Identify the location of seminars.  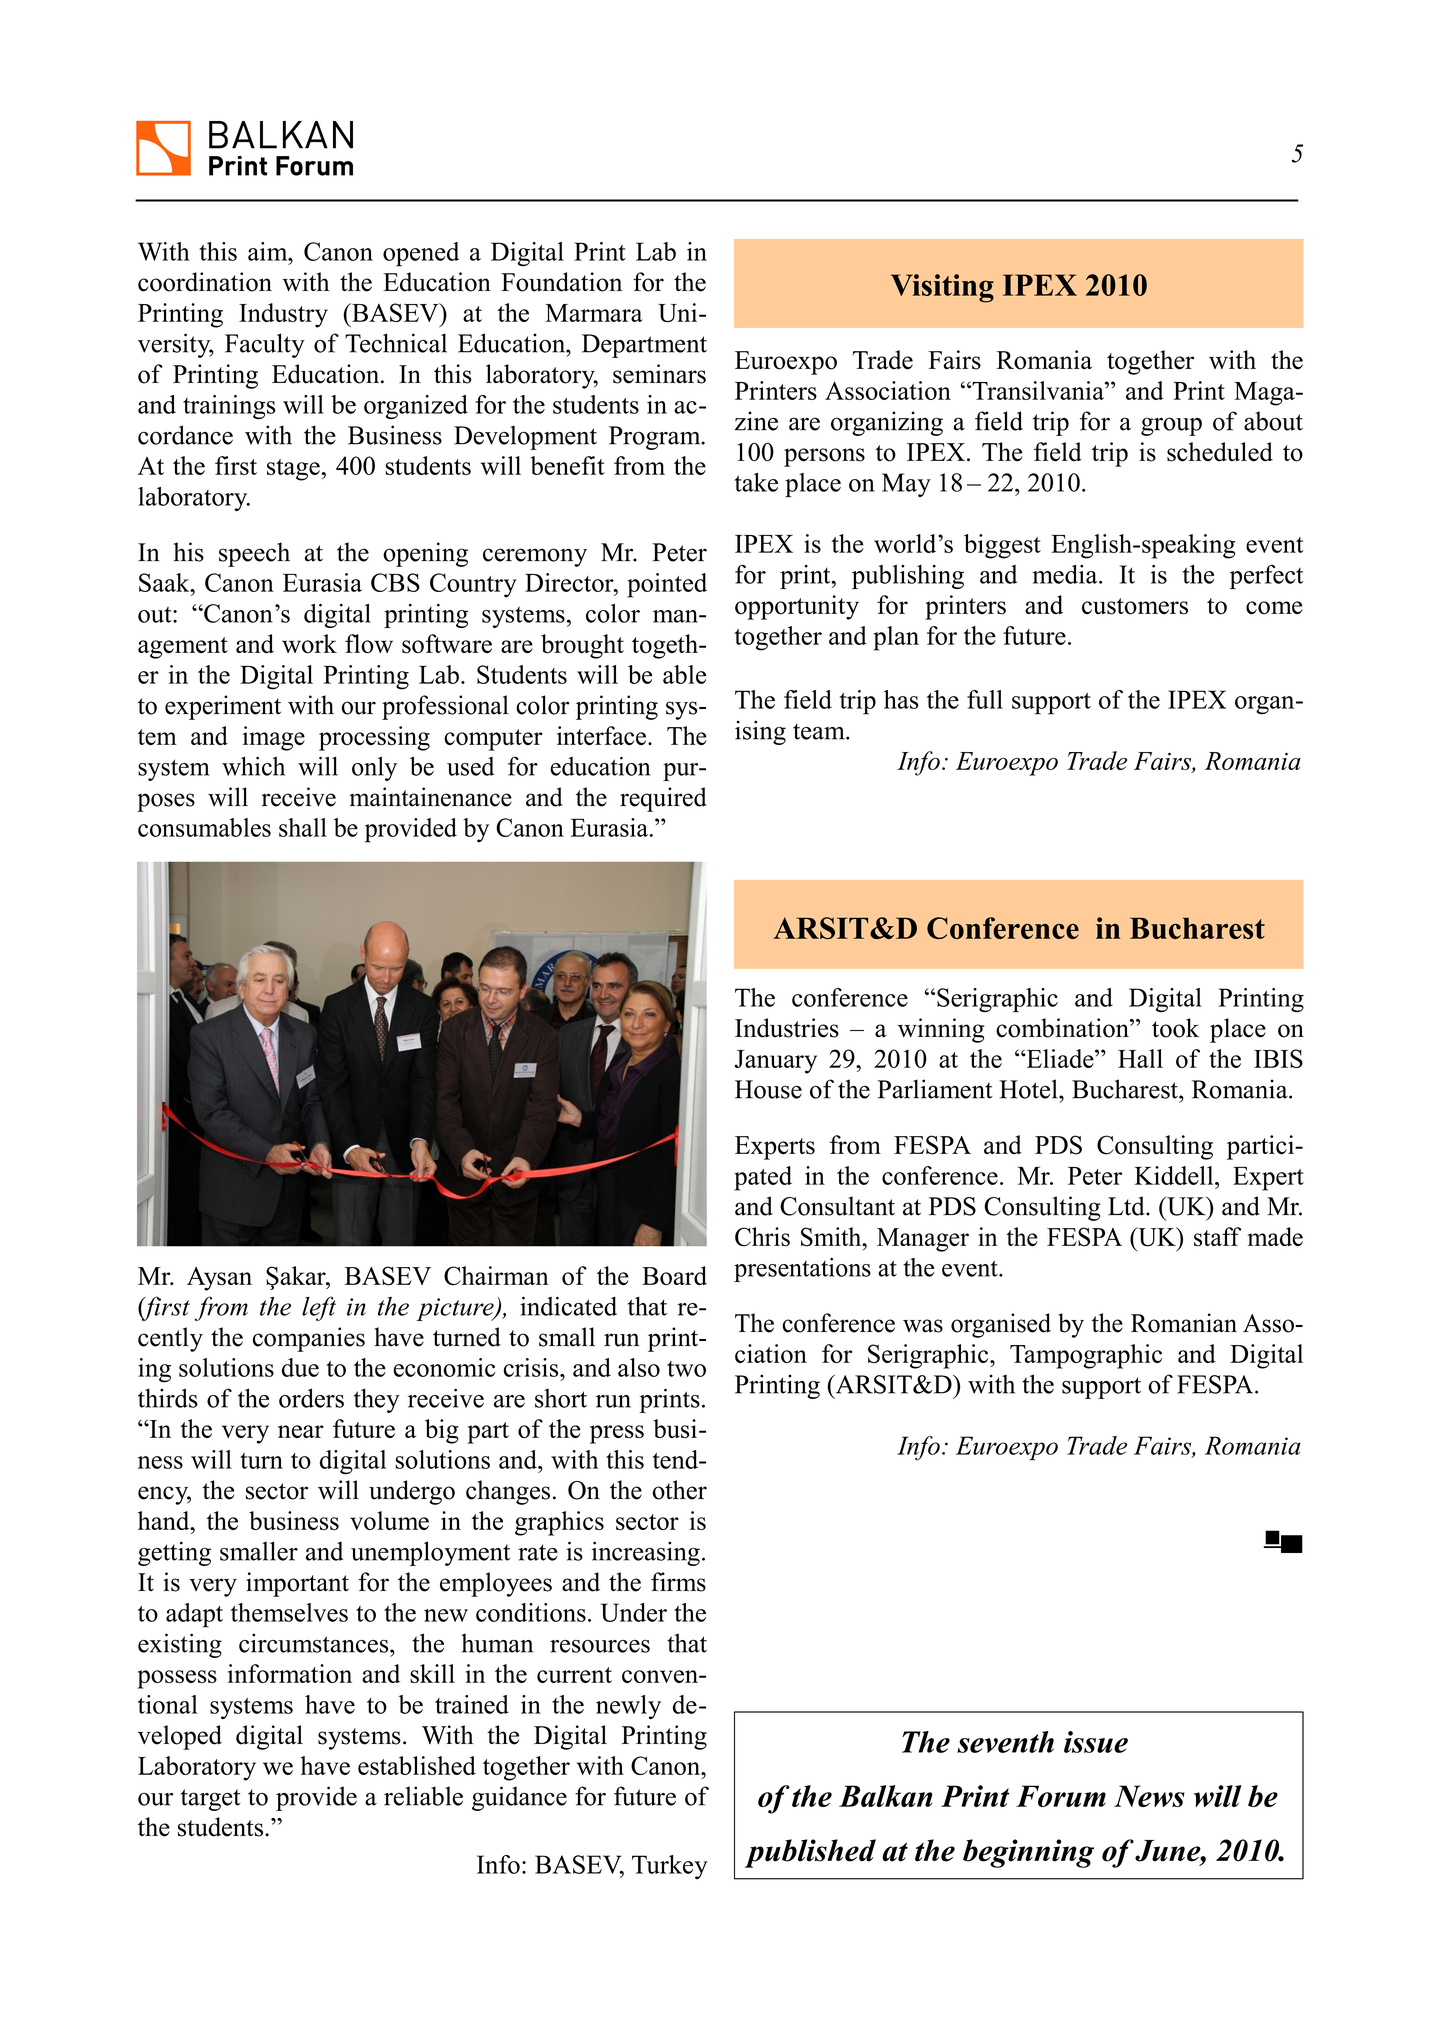
(659, 374).
